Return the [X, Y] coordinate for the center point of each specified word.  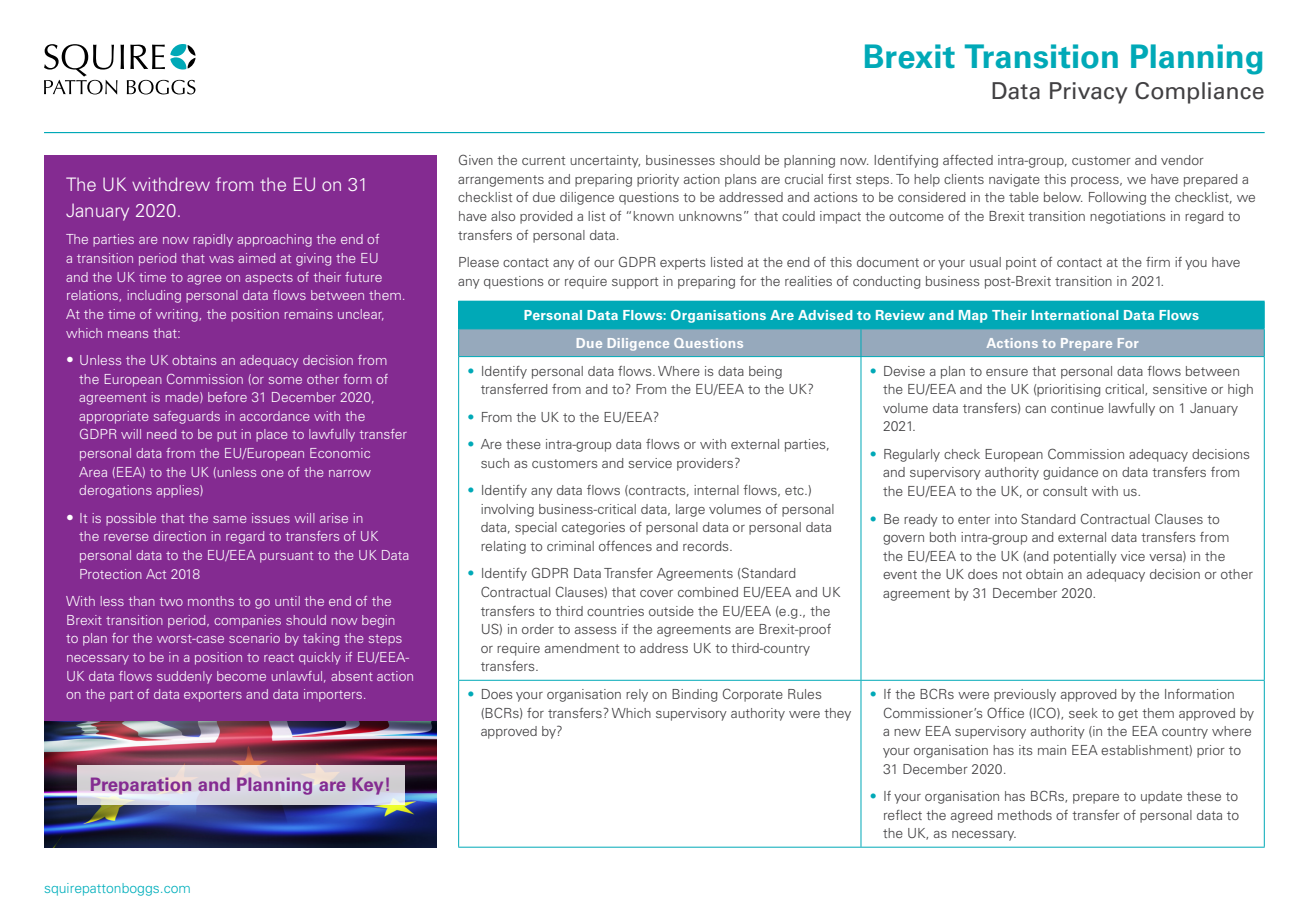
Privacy [1089, 93]
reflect [903, 815]
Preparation [141, 786]
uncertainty [605, 161]
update [1161, 797]
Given [476, 159]
